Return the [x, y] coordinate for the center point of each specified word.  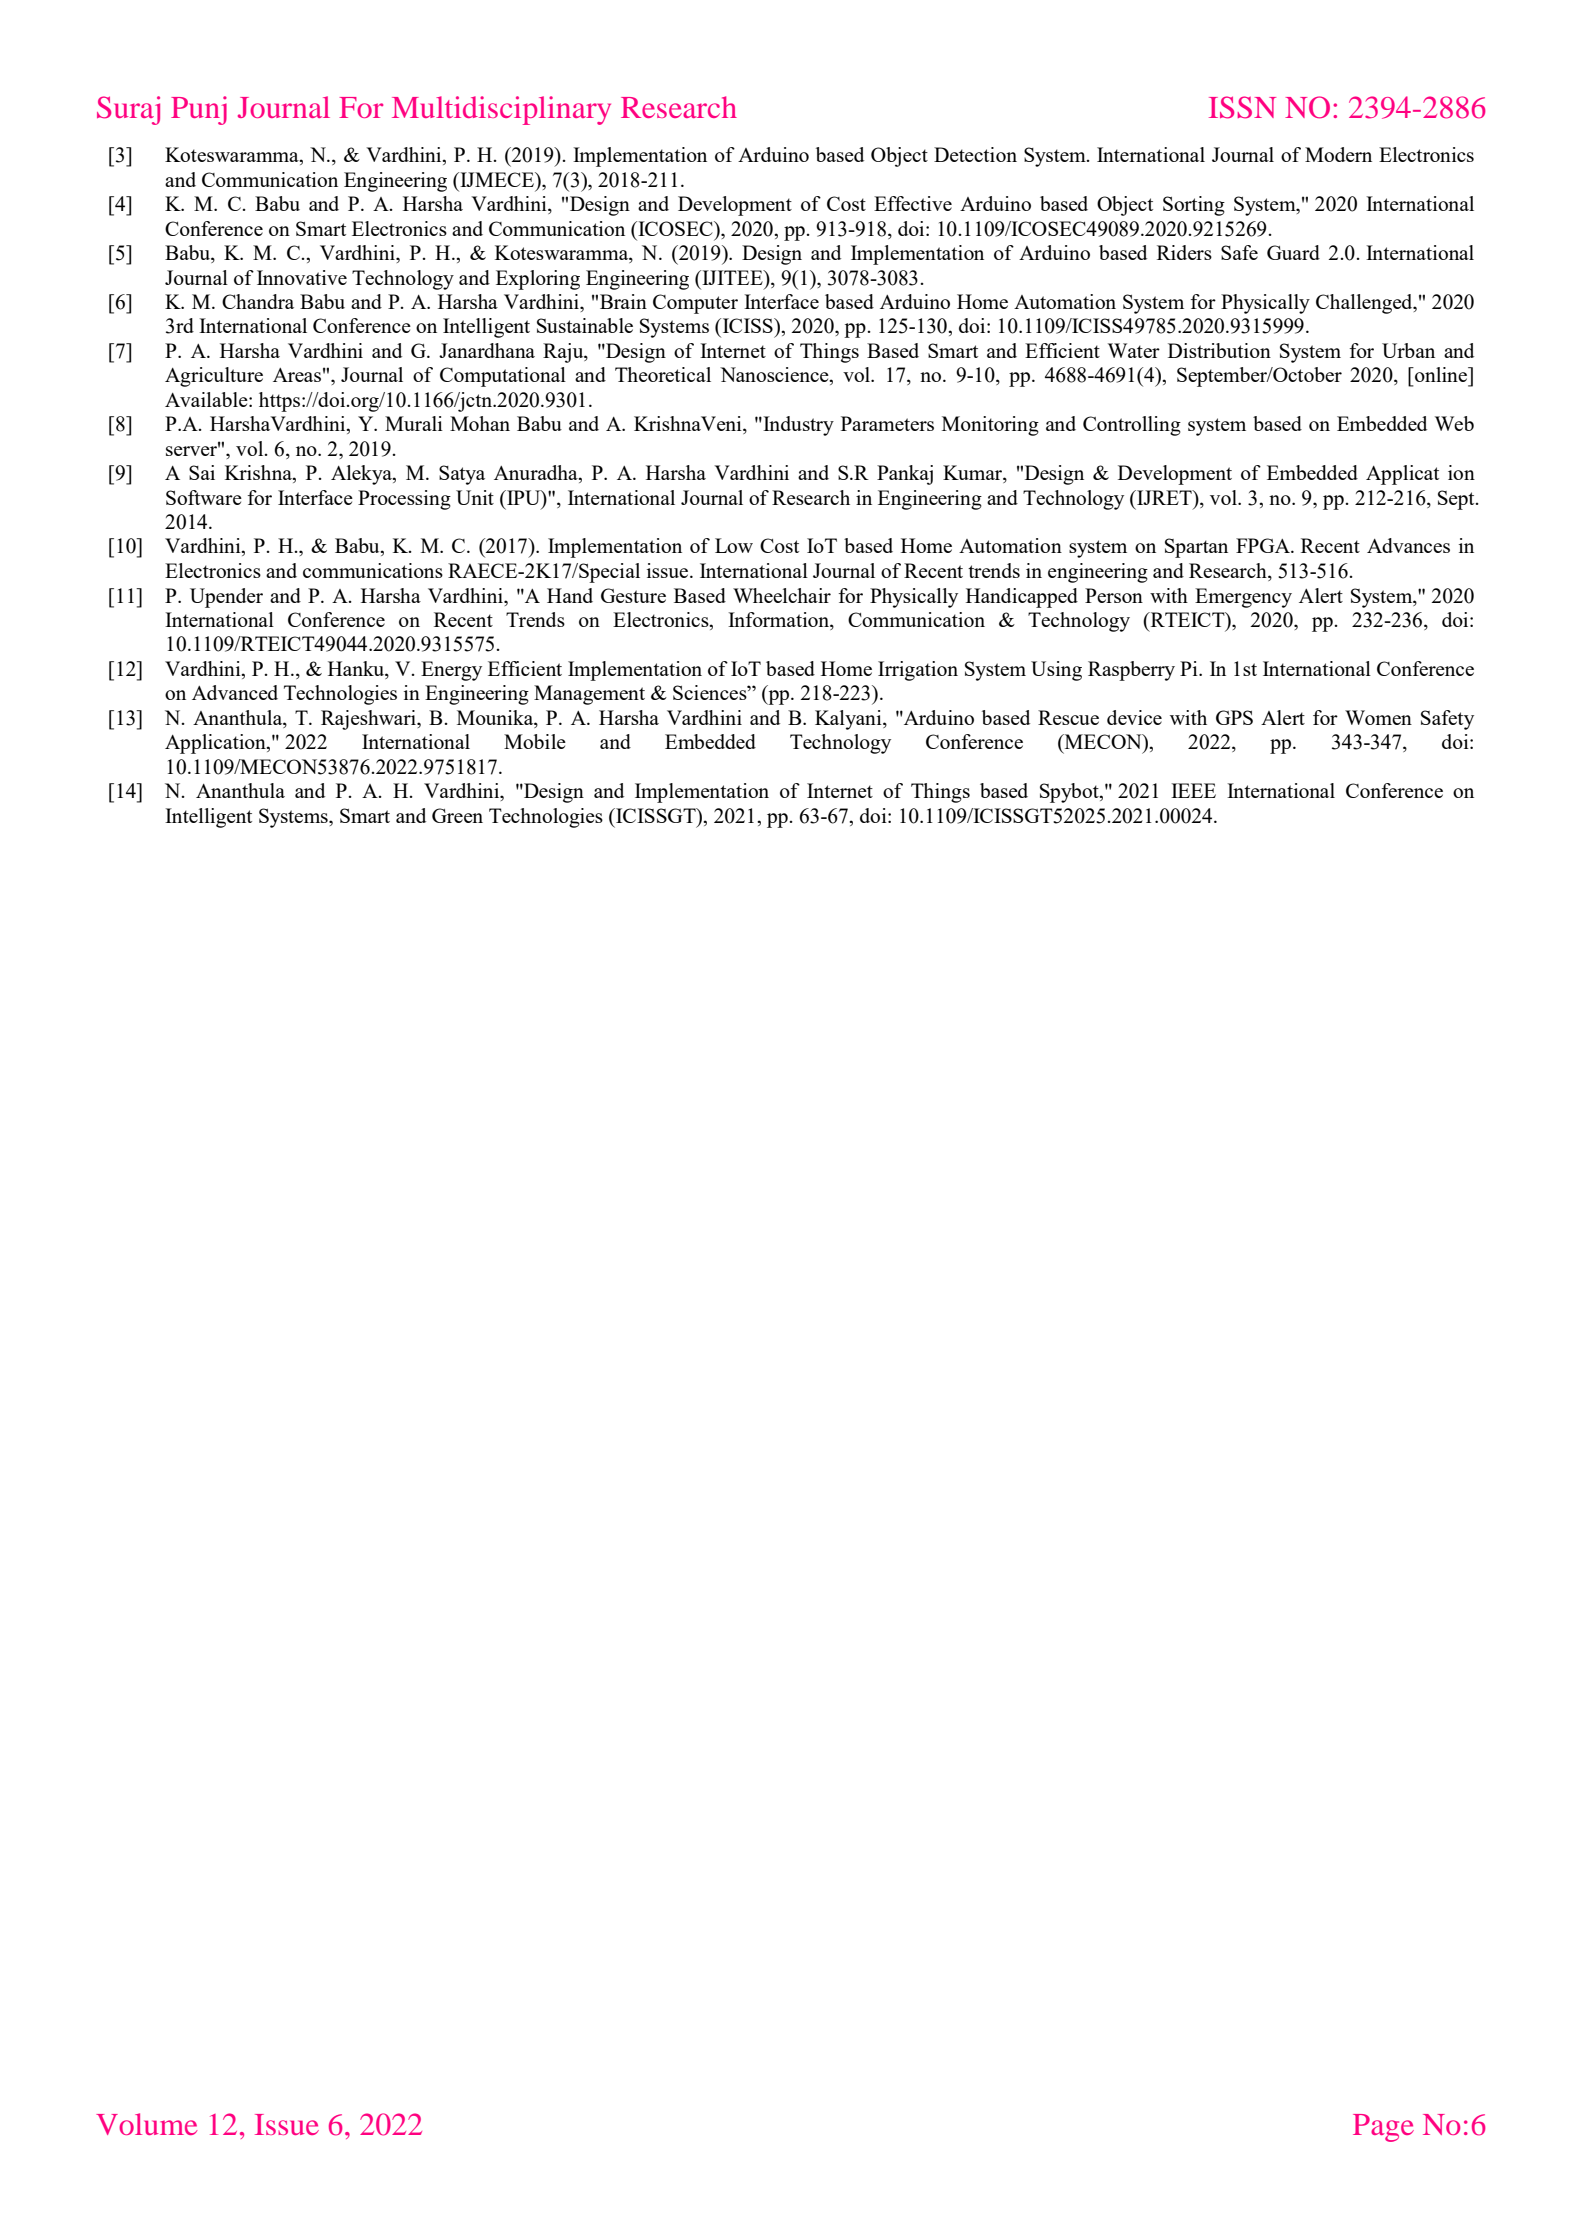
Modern [1338, 154]
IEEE [1193, 790]
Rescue [1068, 717]
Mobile [535, 741]
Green [457, 815]
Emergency [1243, 598]
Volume [146, 2124]
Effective [913, 203]
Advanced [235, 692]
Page [1383, 2128]
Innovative [302, 277]
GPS [1234, 717]
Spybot [1070, 793]
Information [779, 621]
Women [1378, 717]
